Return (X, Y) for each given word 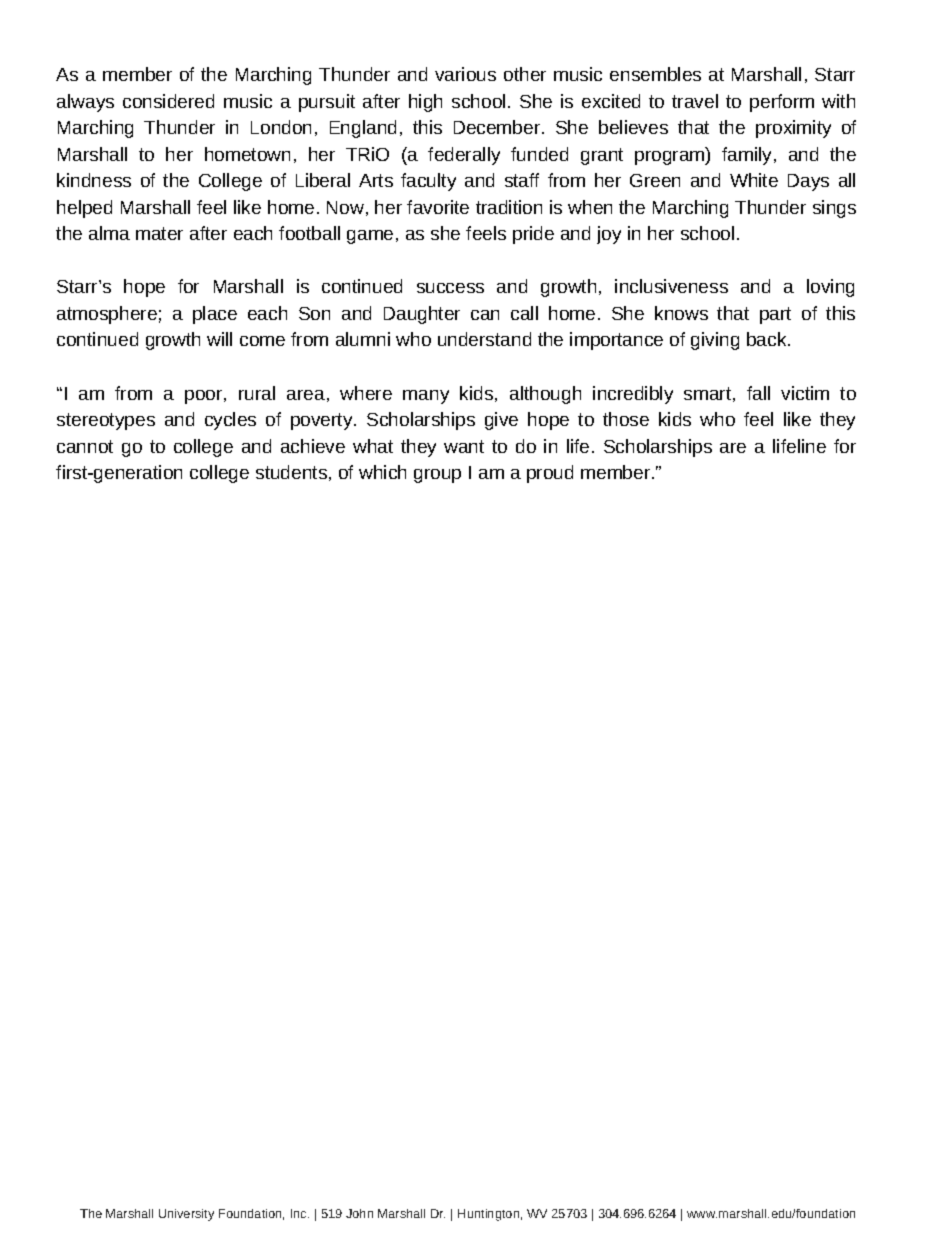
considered (168, 101)
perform (782, 103)
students (291, 472)
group (437, 476)
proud (550, 474)
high (425, 103)
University (186, 1215)
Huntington (488, 1215)
